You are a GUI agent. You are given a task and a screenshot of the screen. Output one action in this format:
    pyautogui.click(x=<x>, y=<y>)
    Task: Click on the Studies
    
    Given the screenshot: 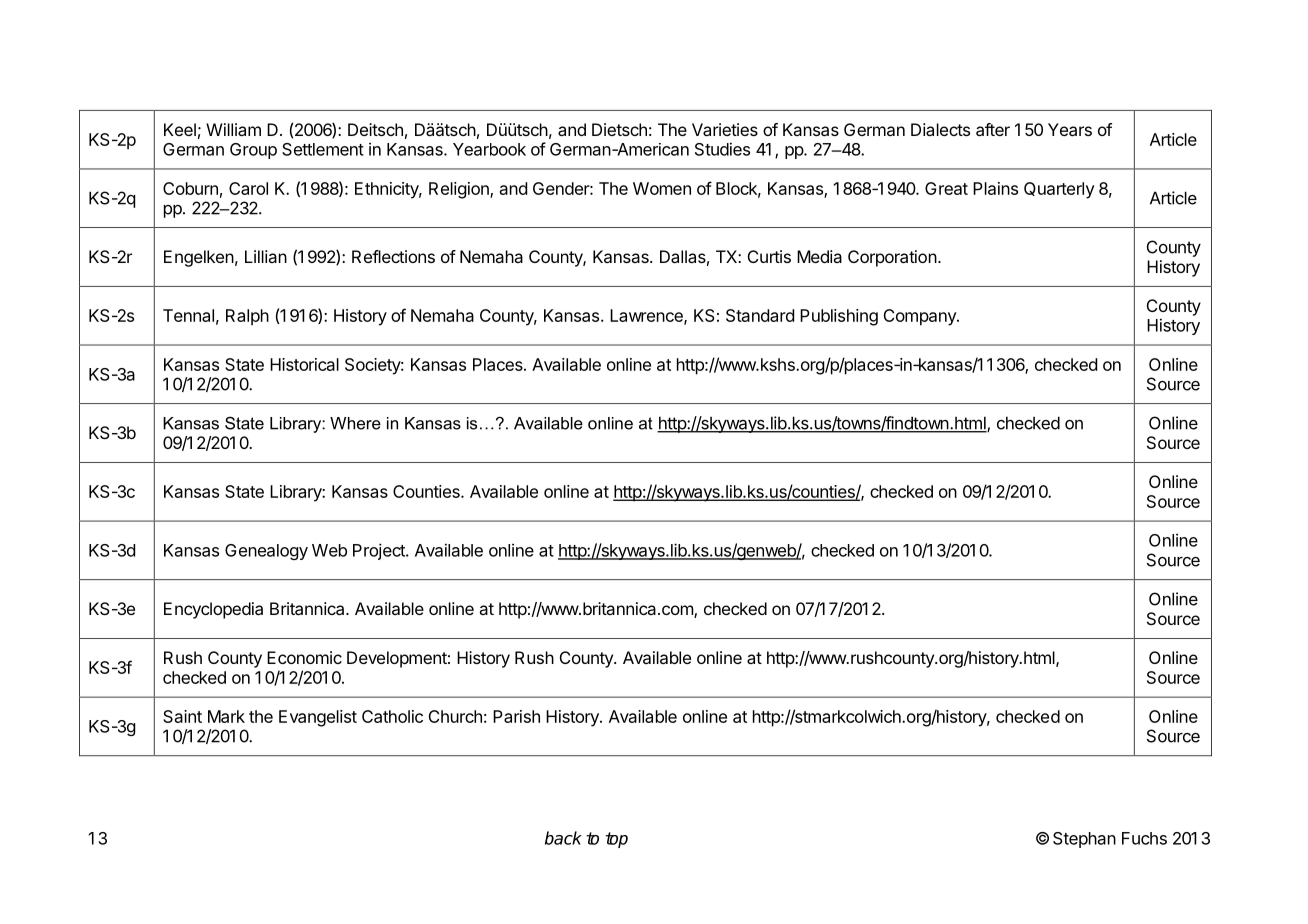 What is the action you would take?
    pyautogui.click(x=722, y=149)
